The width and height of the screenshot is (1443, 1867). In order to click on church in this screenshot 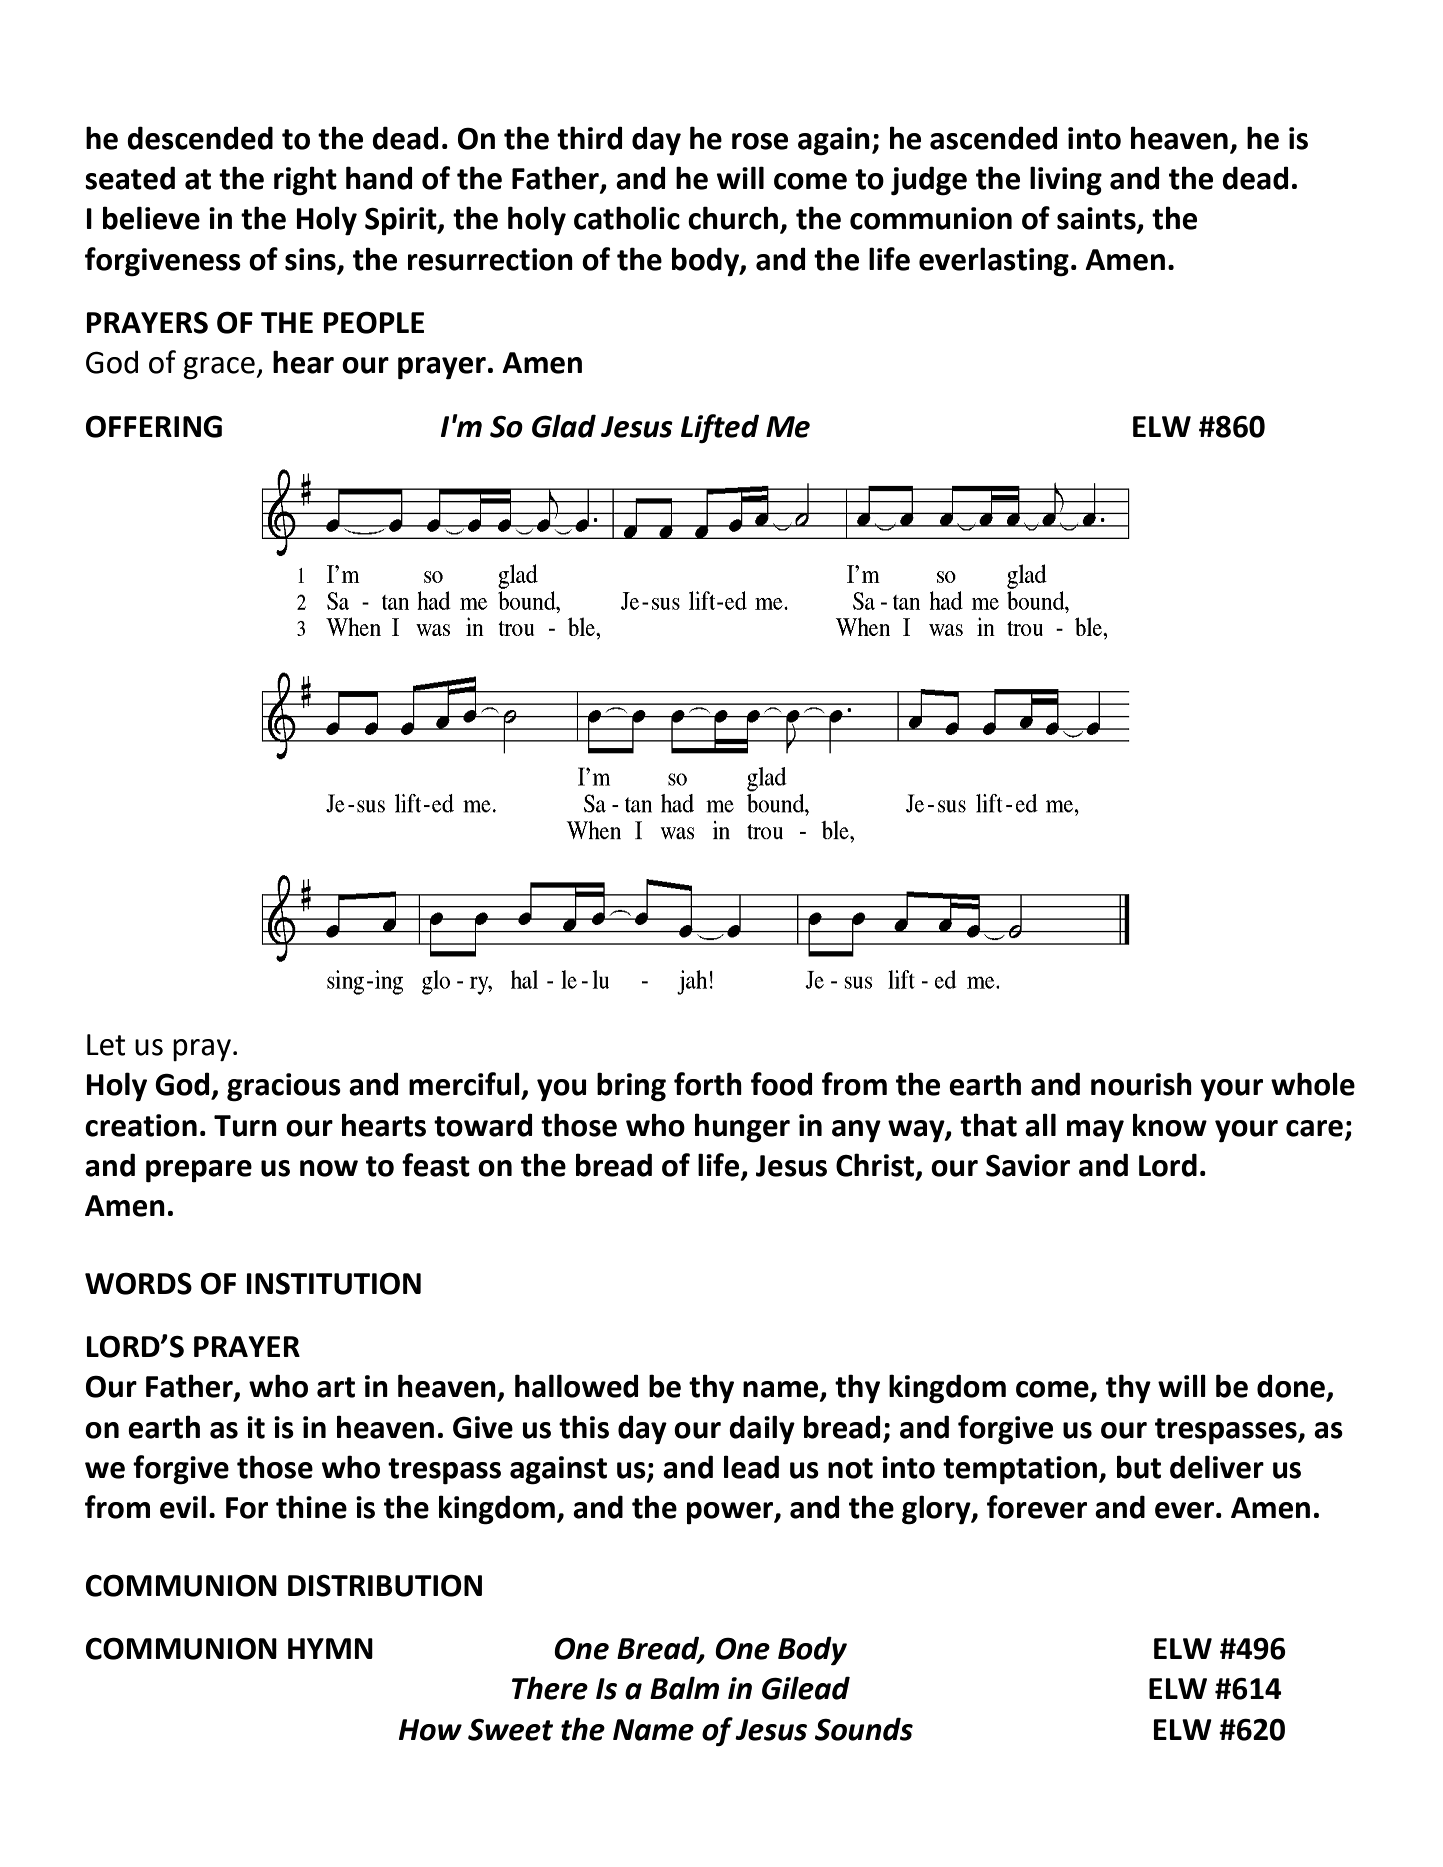, I will do `click(734, 219)`.
